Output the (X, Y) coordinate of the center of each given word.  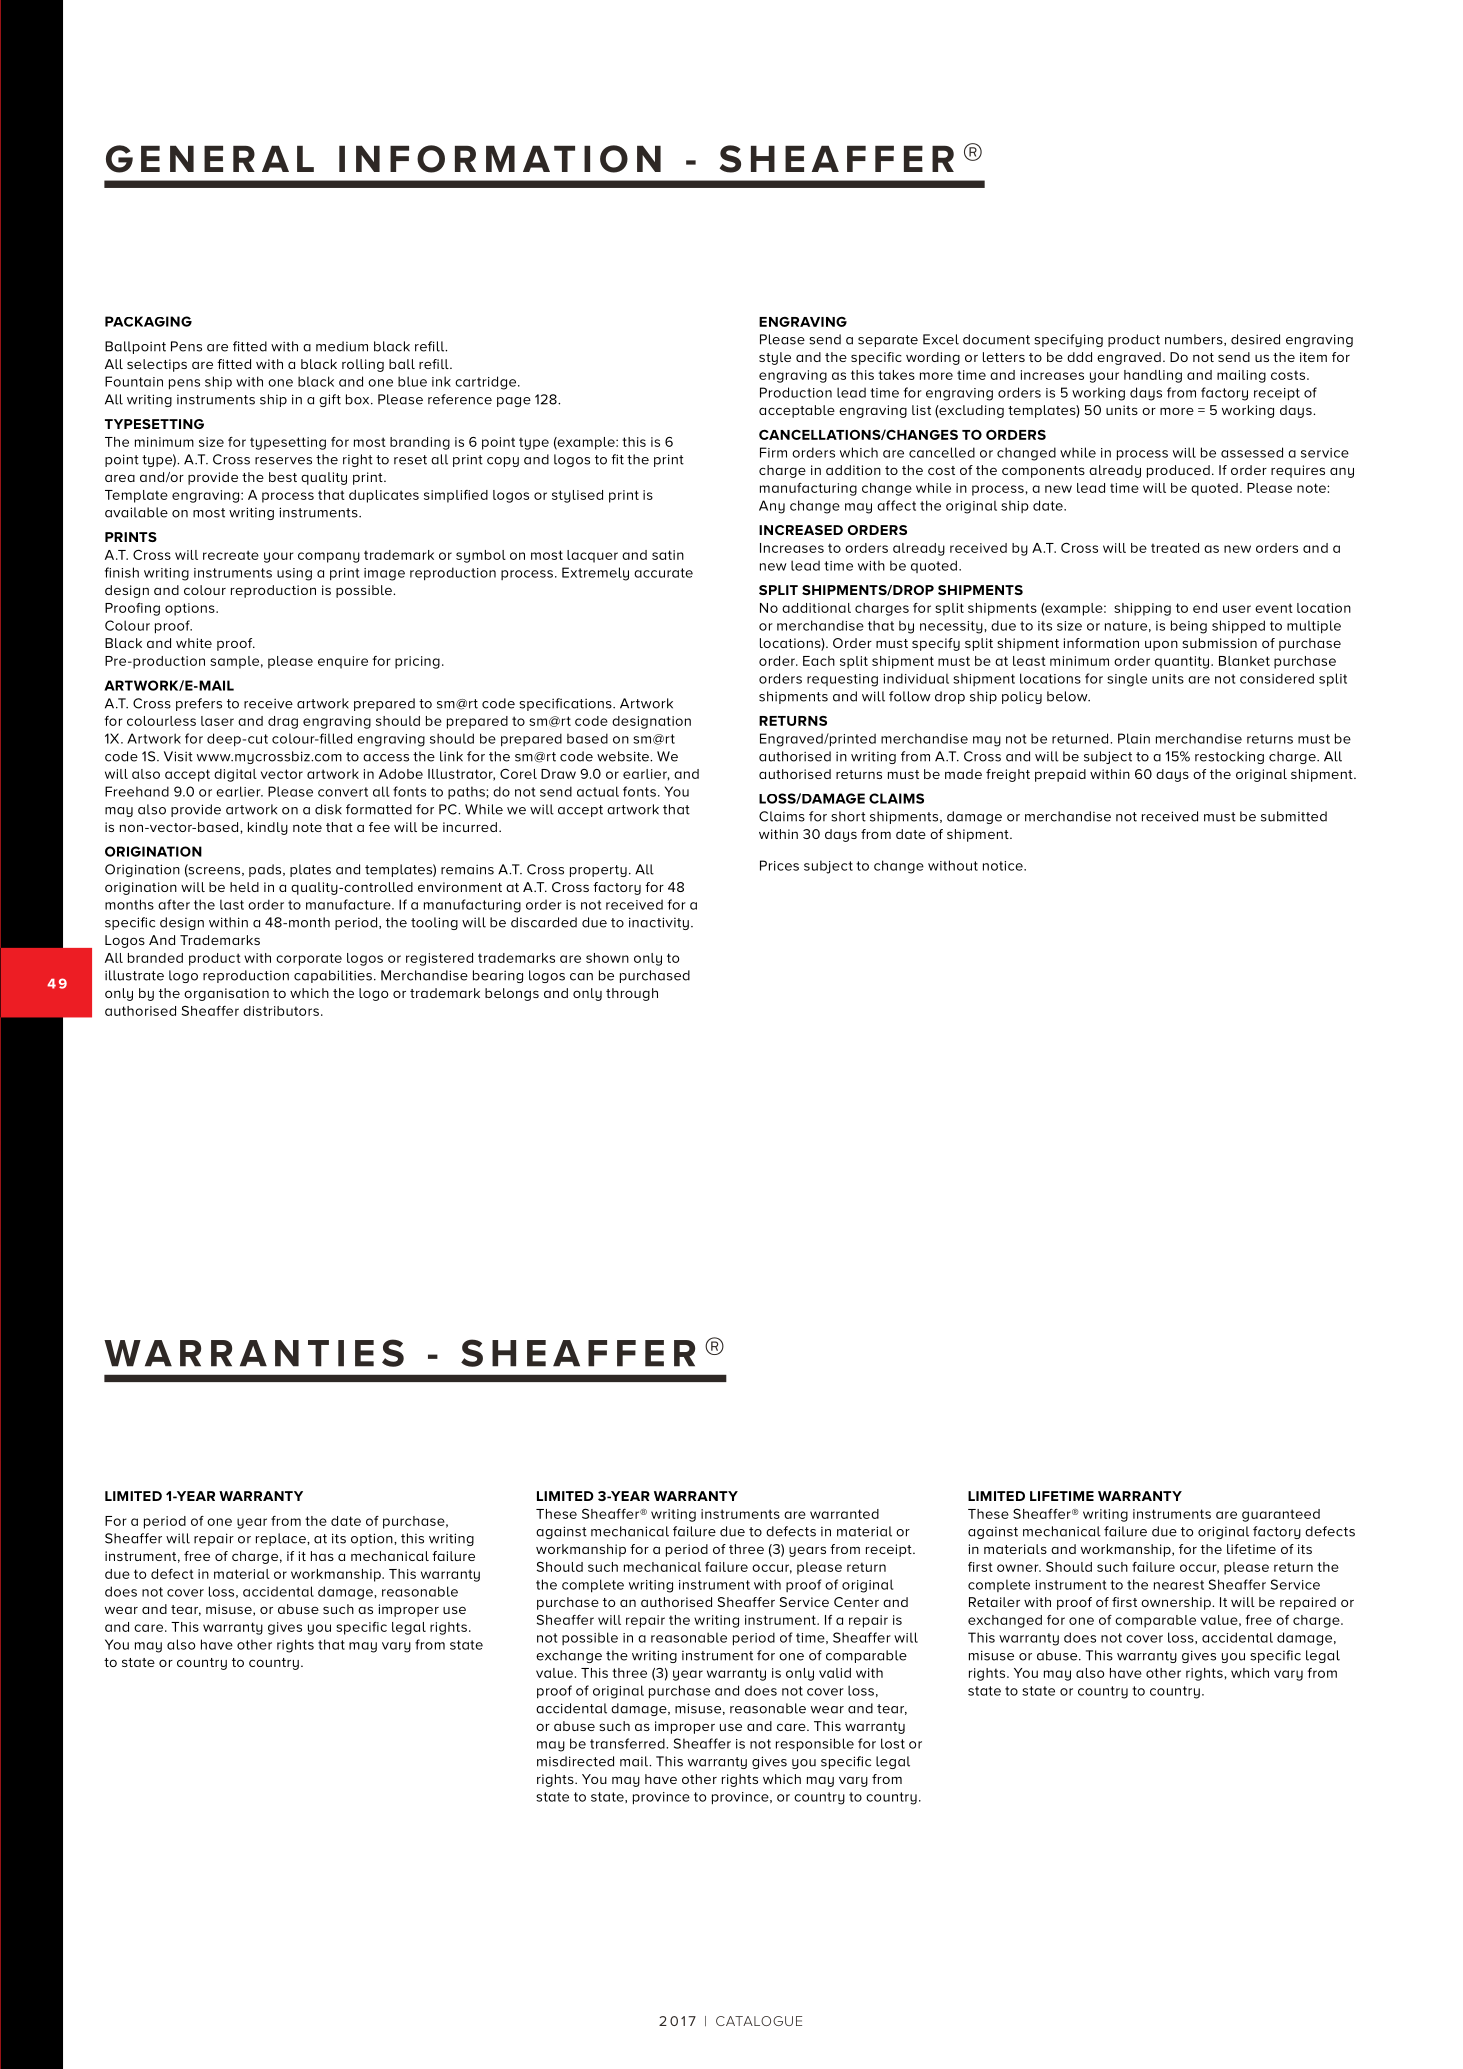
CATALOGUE (759, 2021)
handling (1153, 376)
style (775, 358)
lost (893, 1743)
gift (330, 400)
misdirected (575, 1761)
